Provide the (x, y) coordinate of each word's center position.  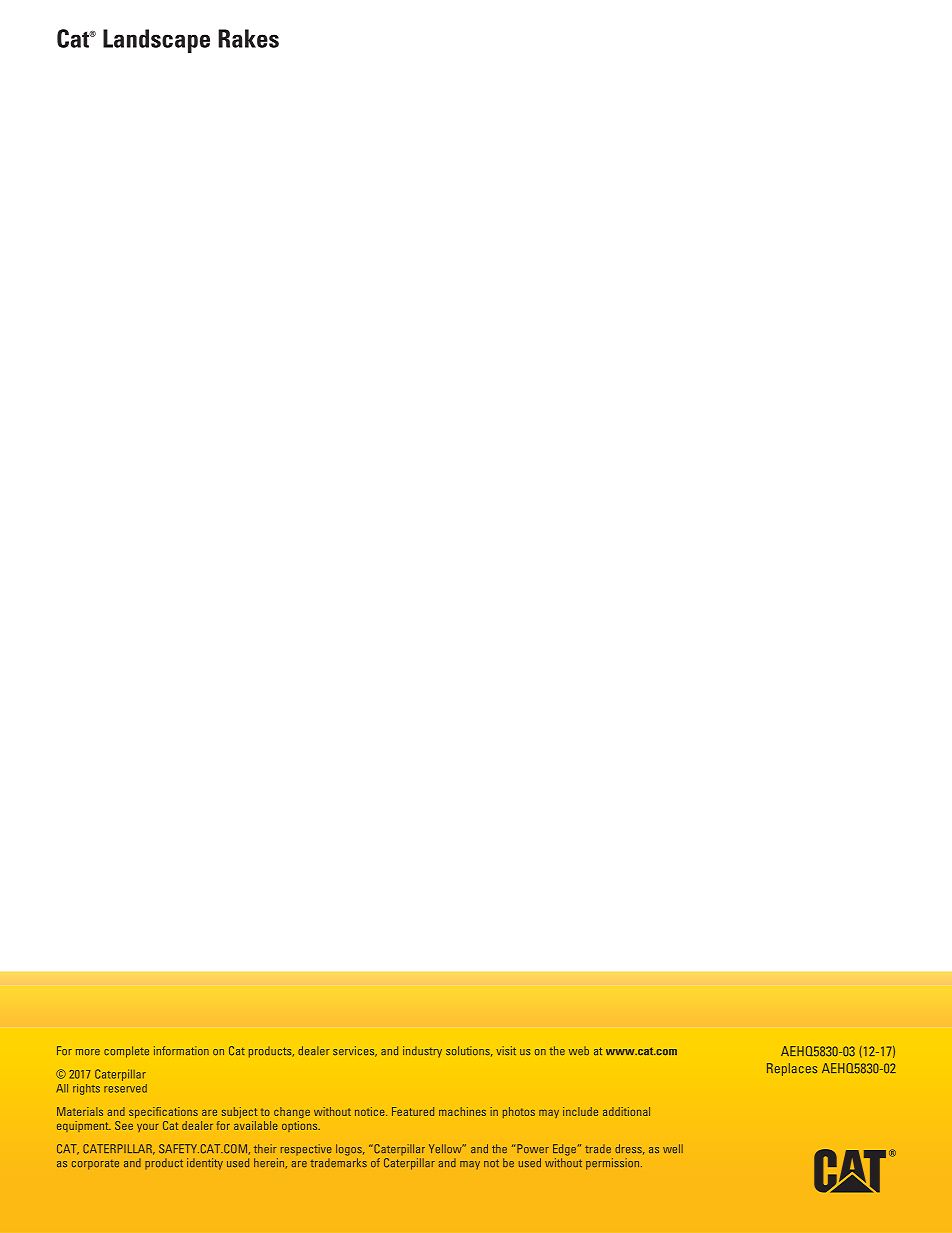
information (181, 1050)
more (88, 1052)
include (580, 1111)
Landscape (156, 41)
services (355, 1051)
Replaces (792, 1069)
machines (462, 1111)
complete (126, 1052)
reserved (125, 1088)
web (579, 1051)
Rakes (248, 38)
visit (506, 1050)
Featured (413, 1111)
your (148, 1128)
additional (626, 1111)
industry (422, 1052)
